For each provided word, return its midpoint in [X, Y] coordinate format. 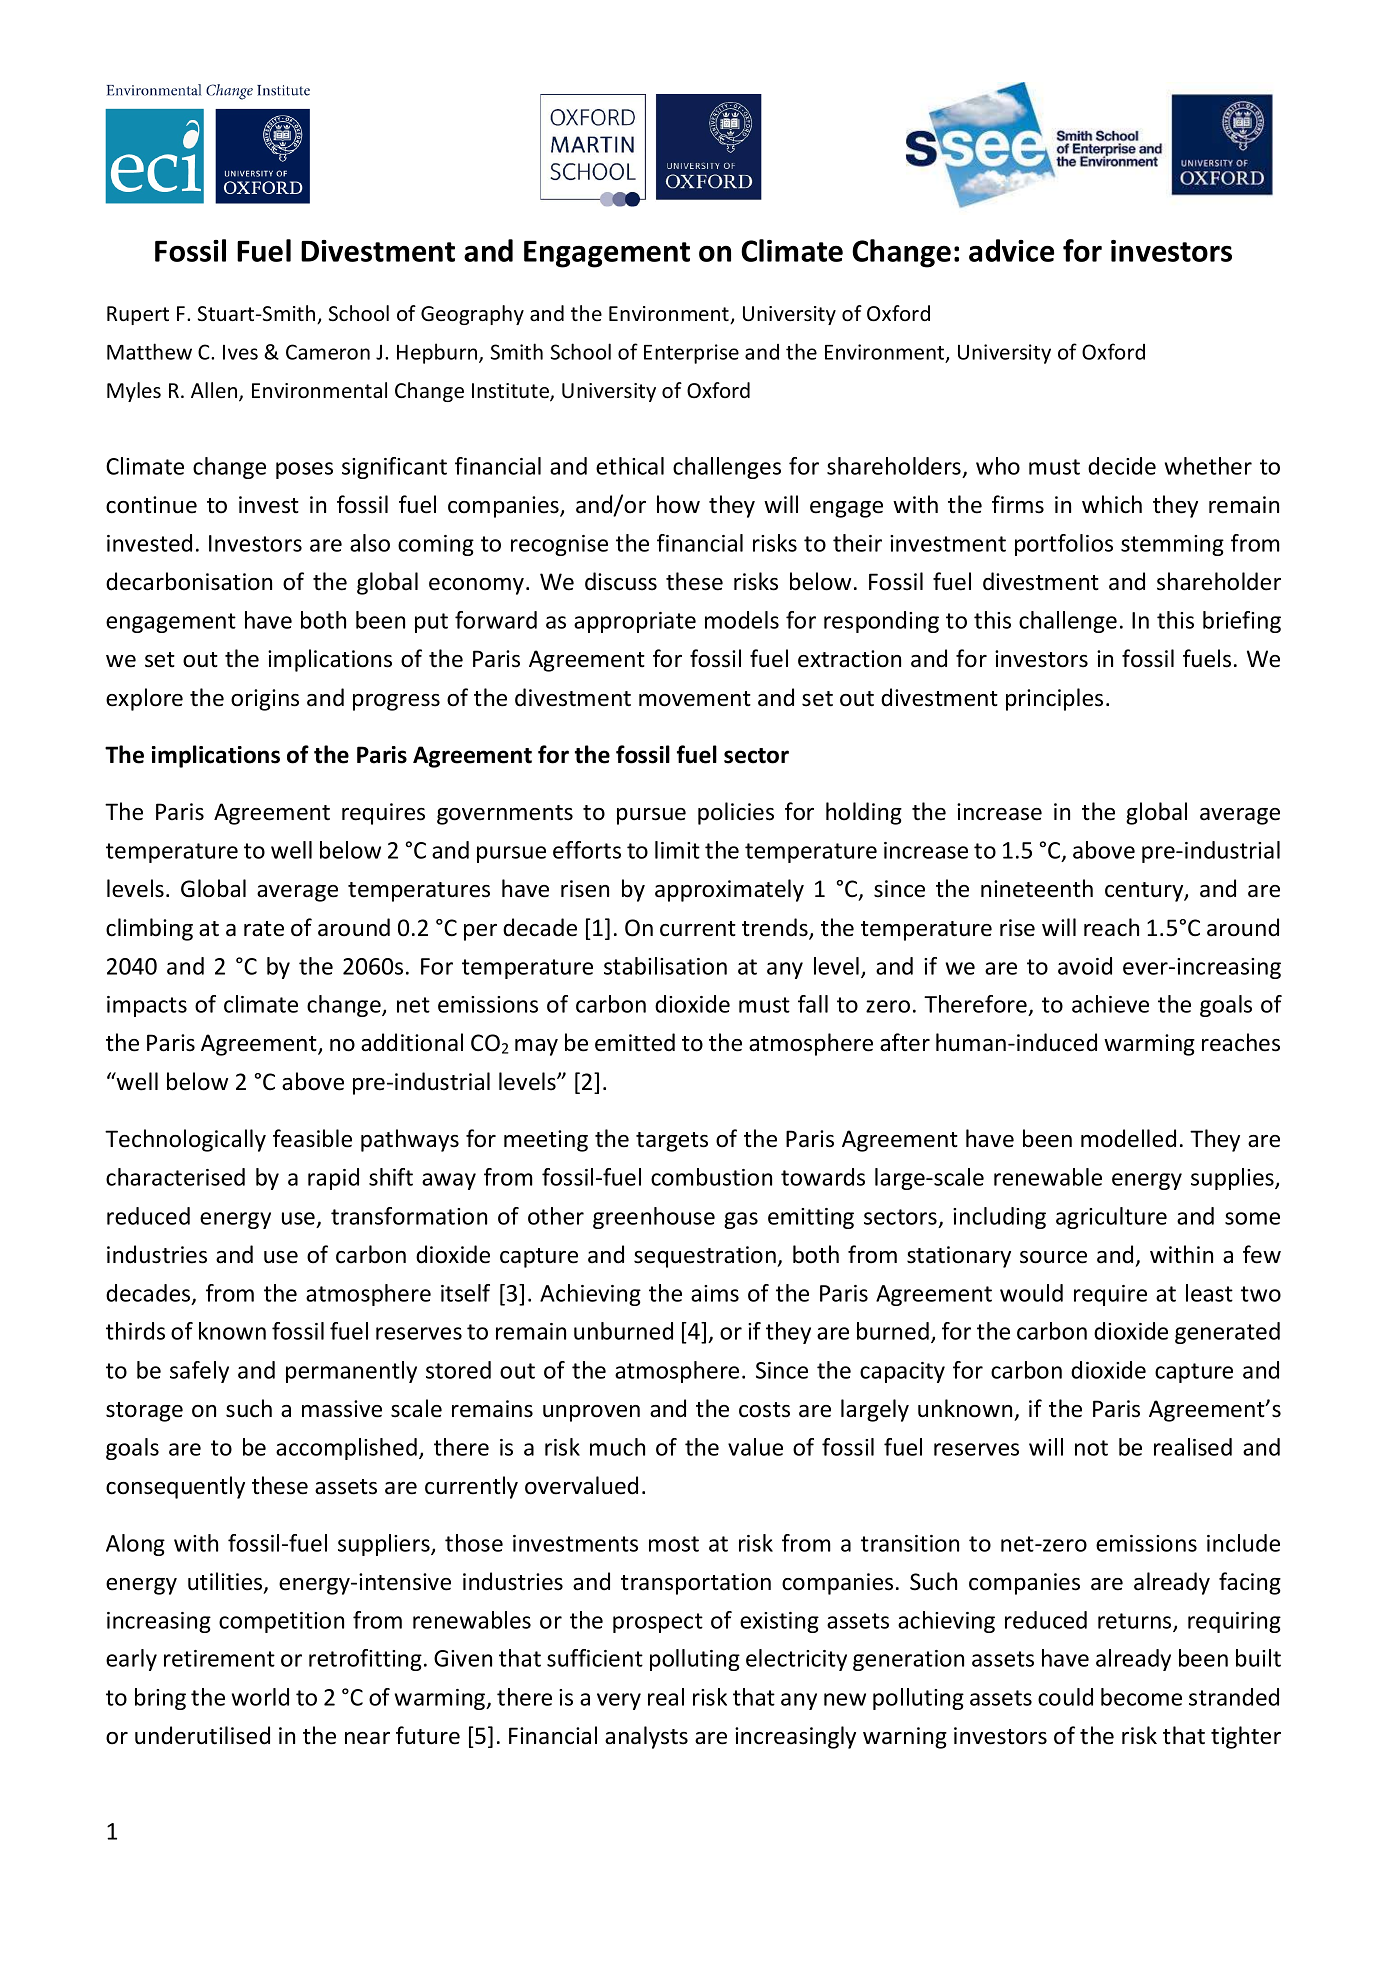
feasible [312, 1138]
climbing [149, 929]
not [1091, 1448]
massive [342, 1409]
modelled [1128, 1138]
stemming [1172, 545]
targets [672, 1142]
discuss [621, 581]
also [370, 543]
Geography [472, 315]
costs [764, 1410]
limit [677, 850]
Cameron [328, 352]
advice [1011, 250]
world [260, 1697]
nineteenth [1037, 888]
